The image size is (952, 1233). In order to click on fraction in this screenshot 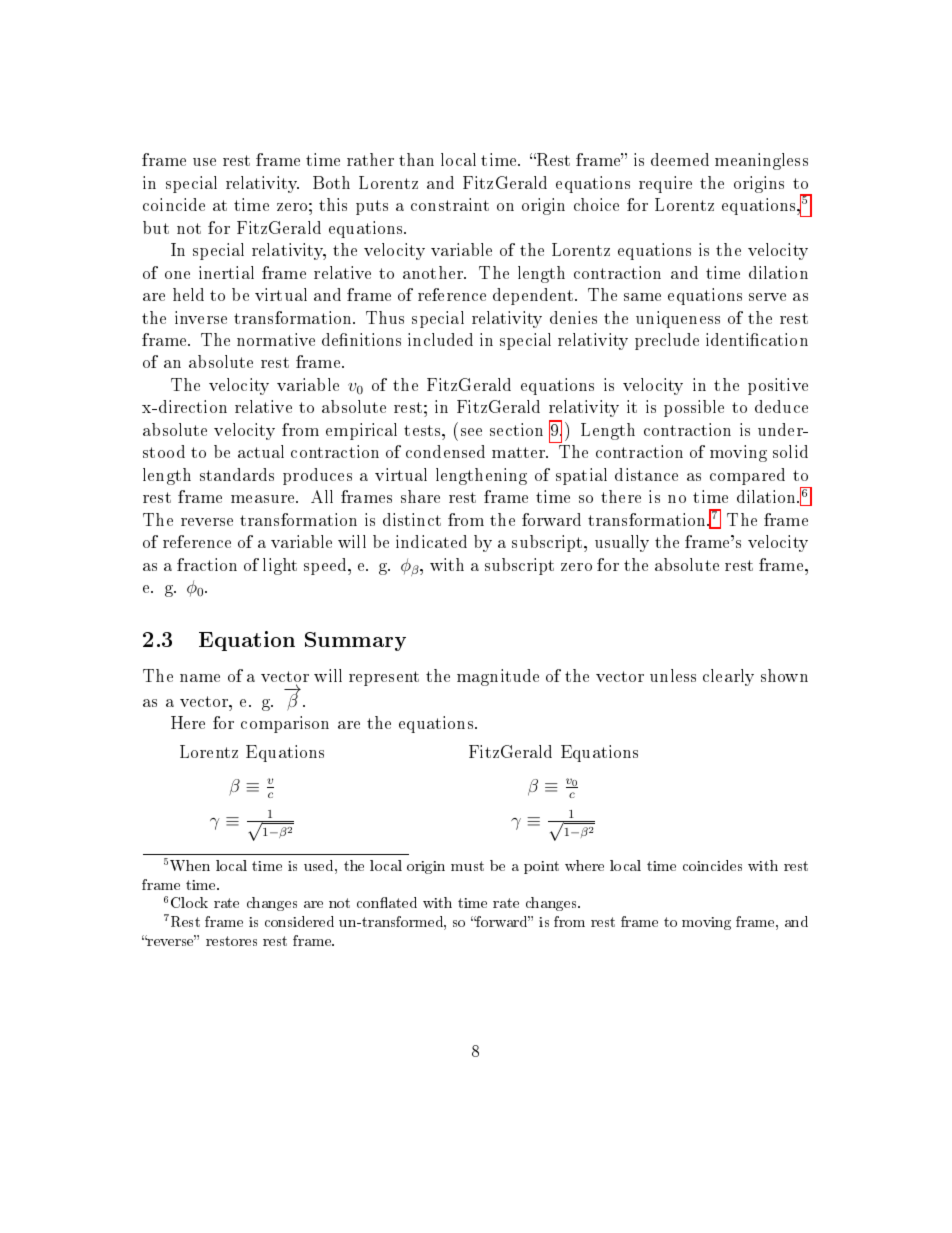, I will do `click(207, 564)`.
